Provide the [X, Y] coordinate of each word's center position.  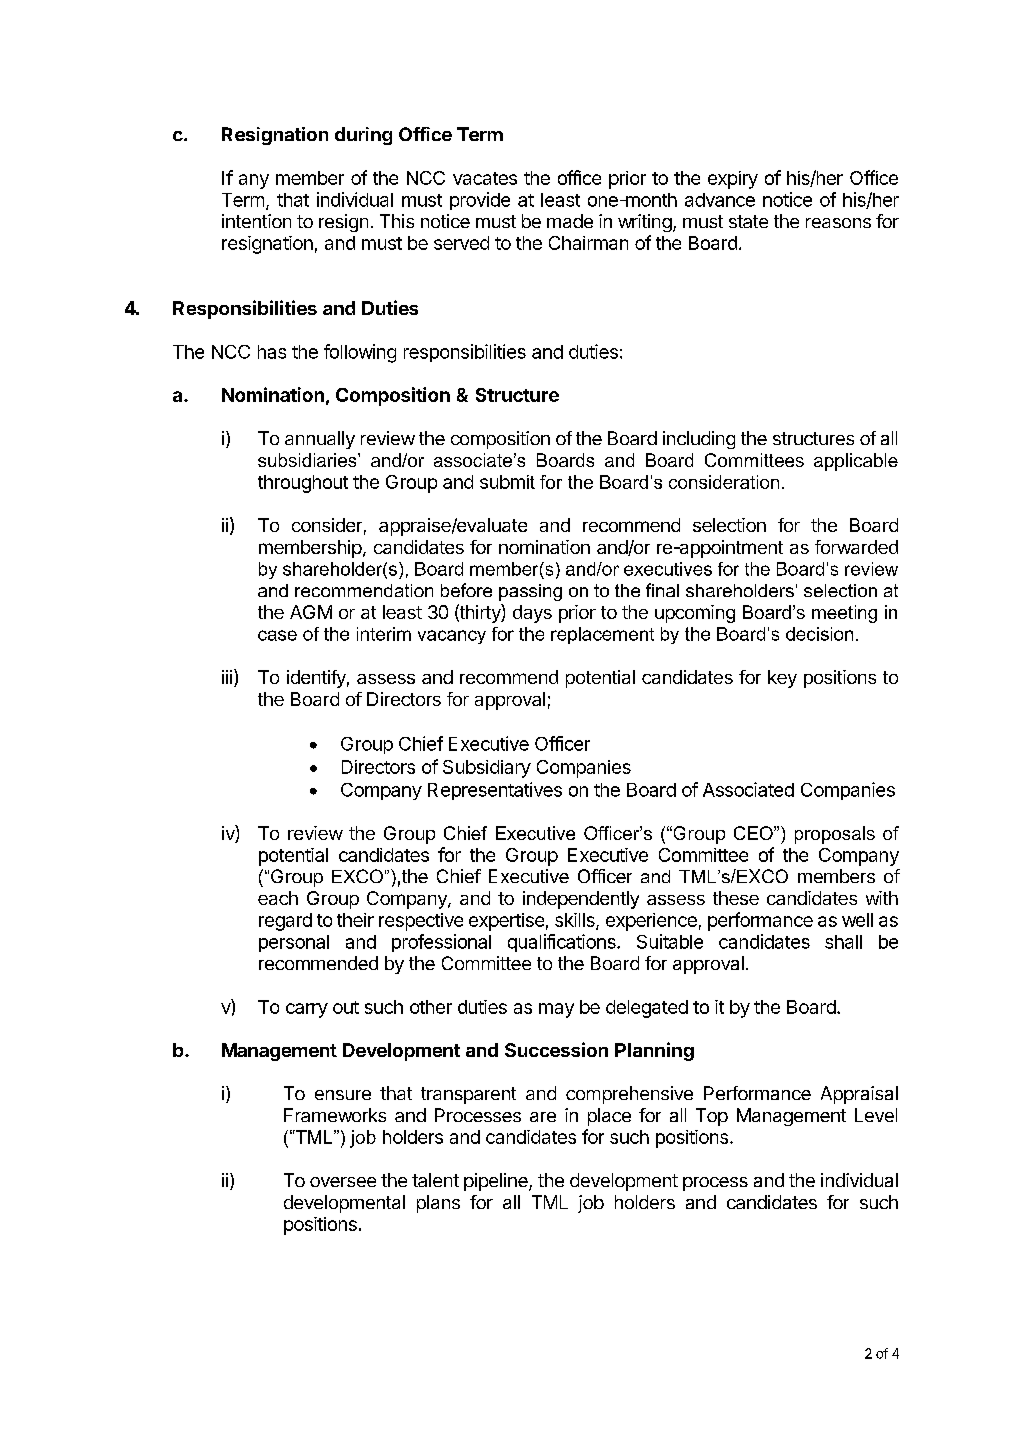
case [277, 635]
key [782, 679]
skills [576, 921]
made [570, 221]
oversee [343, 1182]
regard [285, 922]
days [532, 614]
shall [843, 942]
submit [507, 482]
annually [320, 440]
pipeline [497, 1182]
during [363, 136]
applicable [856, 462]
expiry [733, 180]
